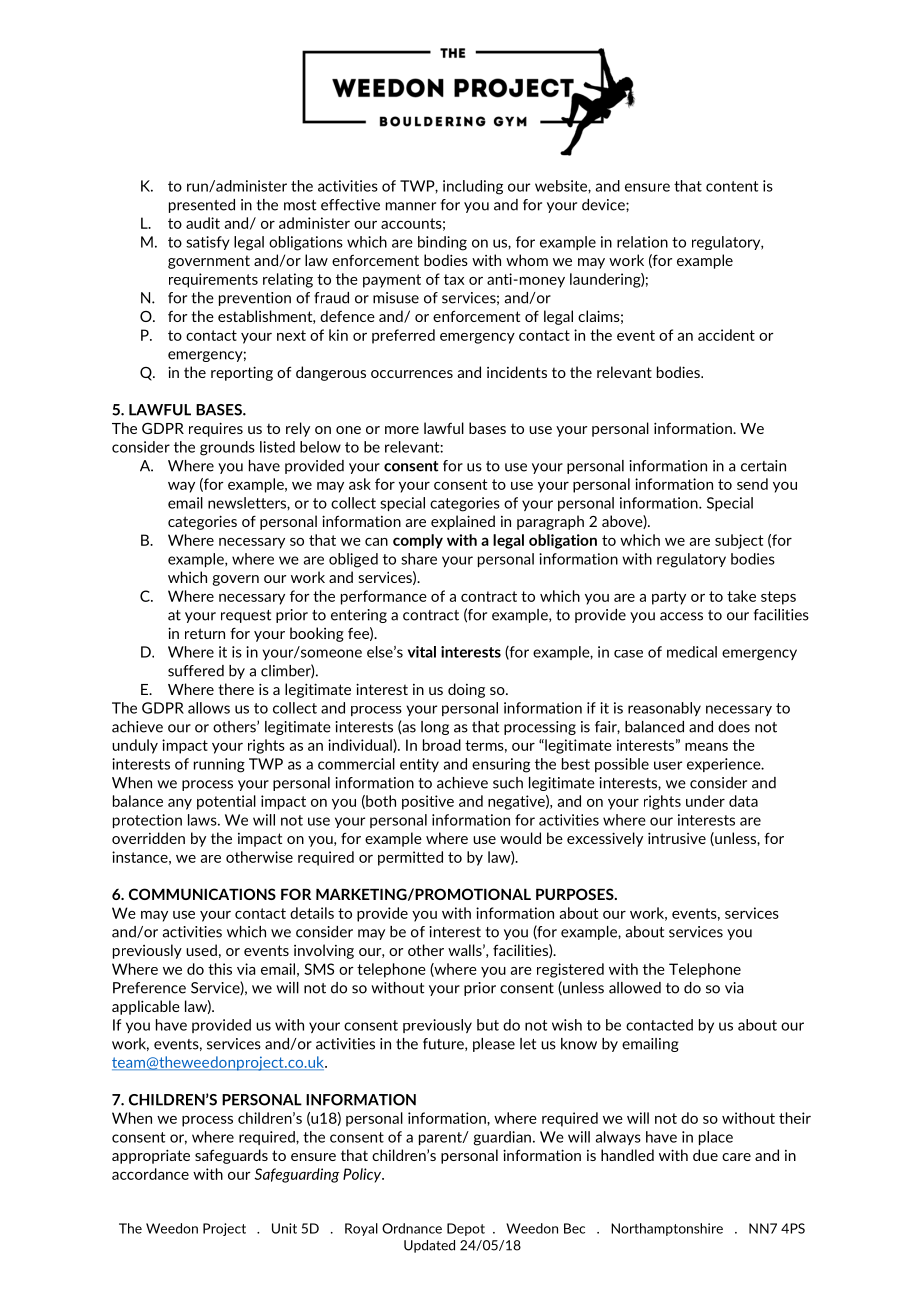 The width and height of the screenshot is (924, 1308). What do you see at coordinates (677, 838) in the screenshot?
I see `intrusive` at bounding box center [677, 838].
